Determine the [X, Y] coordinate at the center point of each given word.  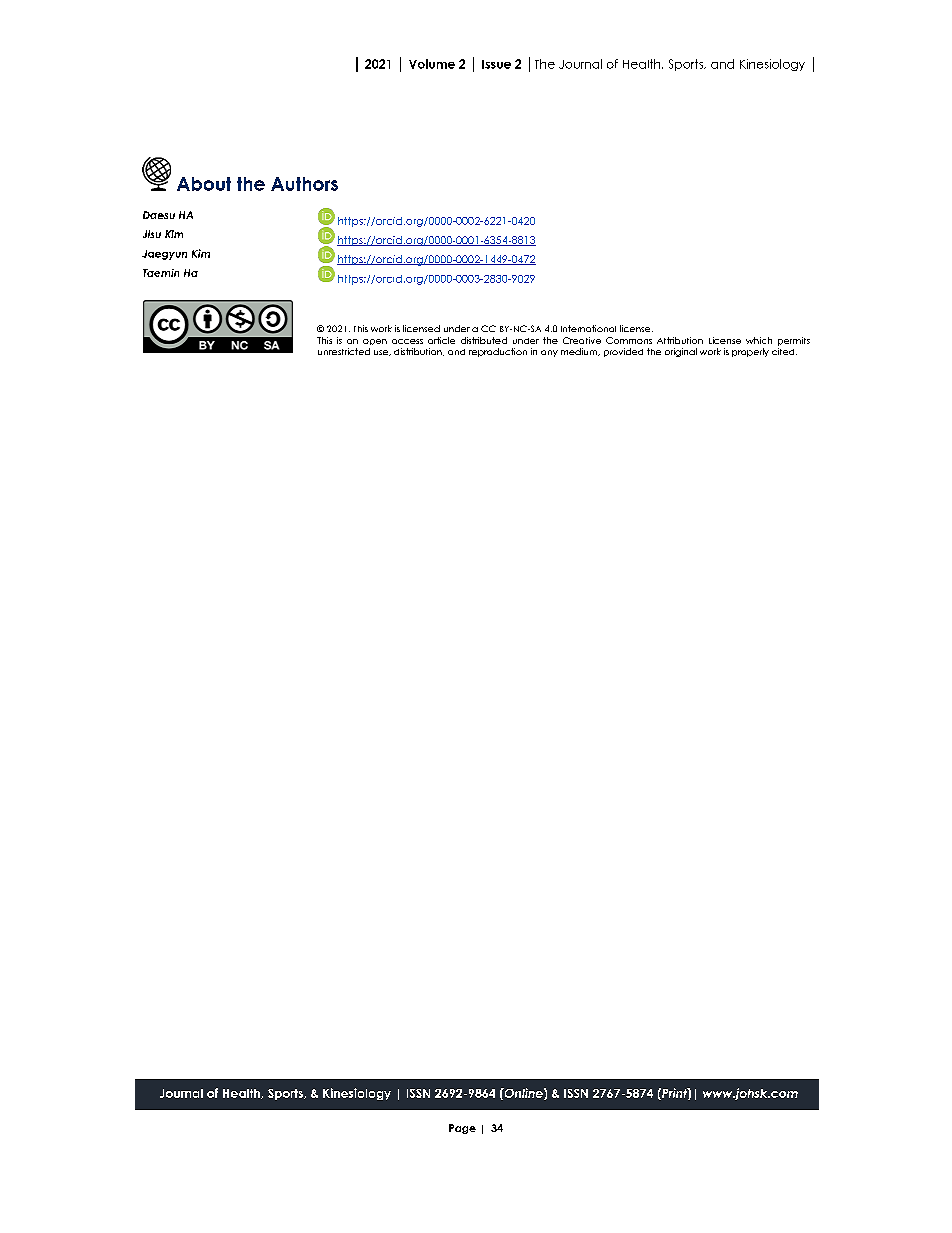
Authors [304, 184]
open [375, 342]
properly [750, 352]
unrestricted [344, 351]
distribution [419, 352]
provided [623, 352]
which [759, 340]
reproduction [498, 352]
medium [580, 352]
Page [462, 1129]
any [549, 353]
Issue [496, 64]
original [681, 352]
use [382, 353]
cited [784, 351]
